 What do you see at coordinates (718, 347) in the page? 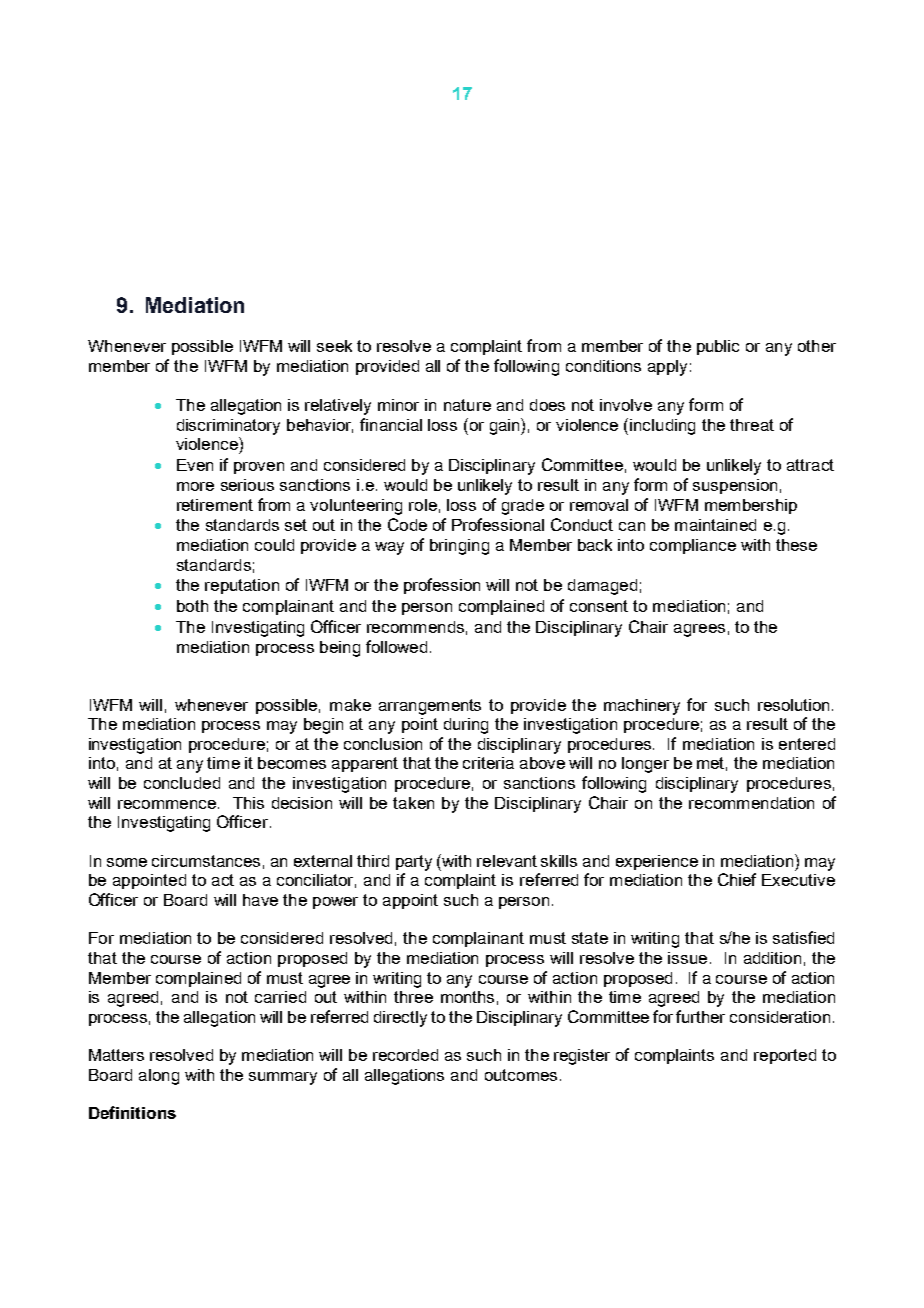
I see `public` at bounding box center [718, 347].
